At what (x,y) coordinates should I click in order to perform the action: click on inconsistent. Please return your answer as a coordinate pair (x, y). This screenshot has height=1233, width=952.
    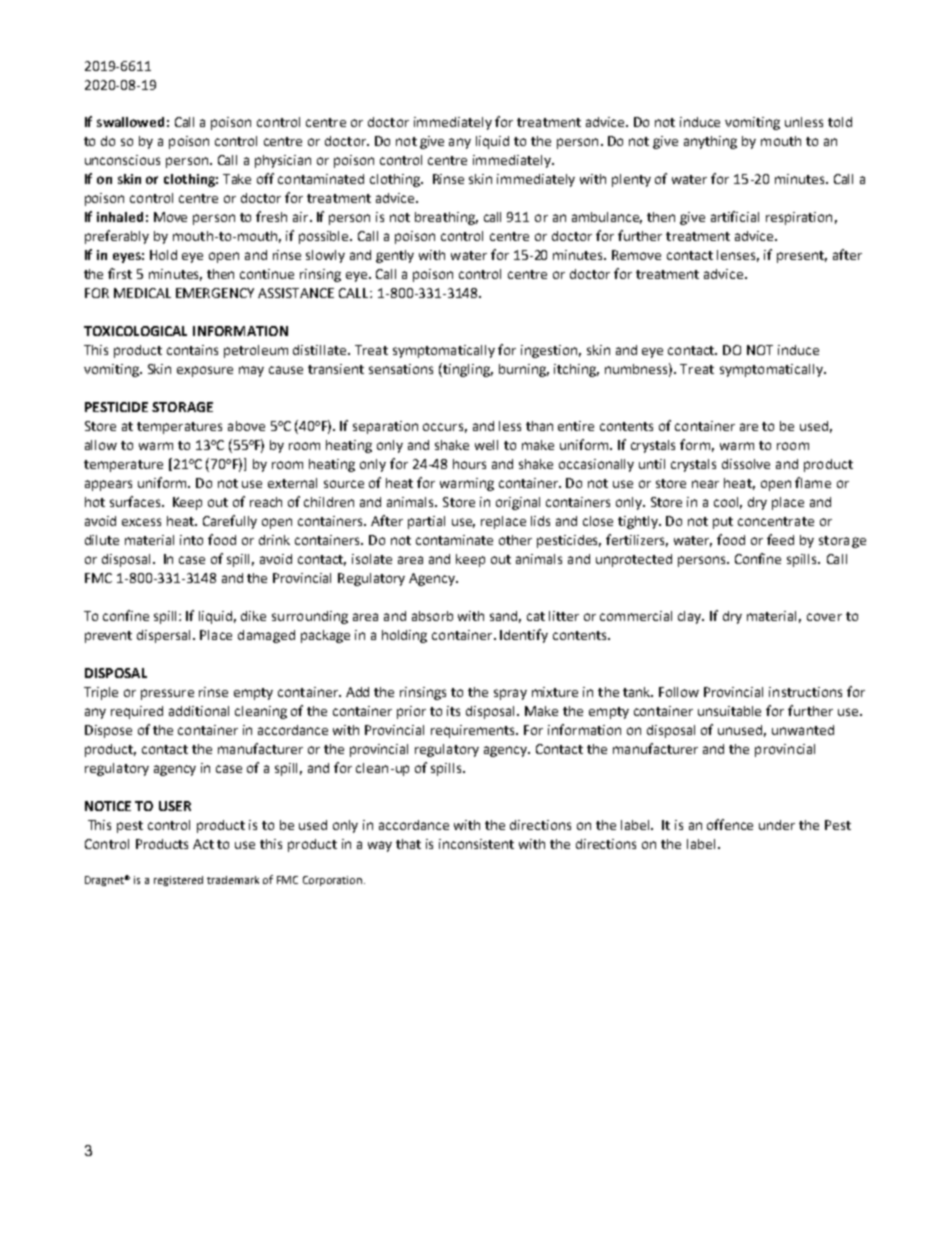
    Looking at the image, I should click on (476, 844).
